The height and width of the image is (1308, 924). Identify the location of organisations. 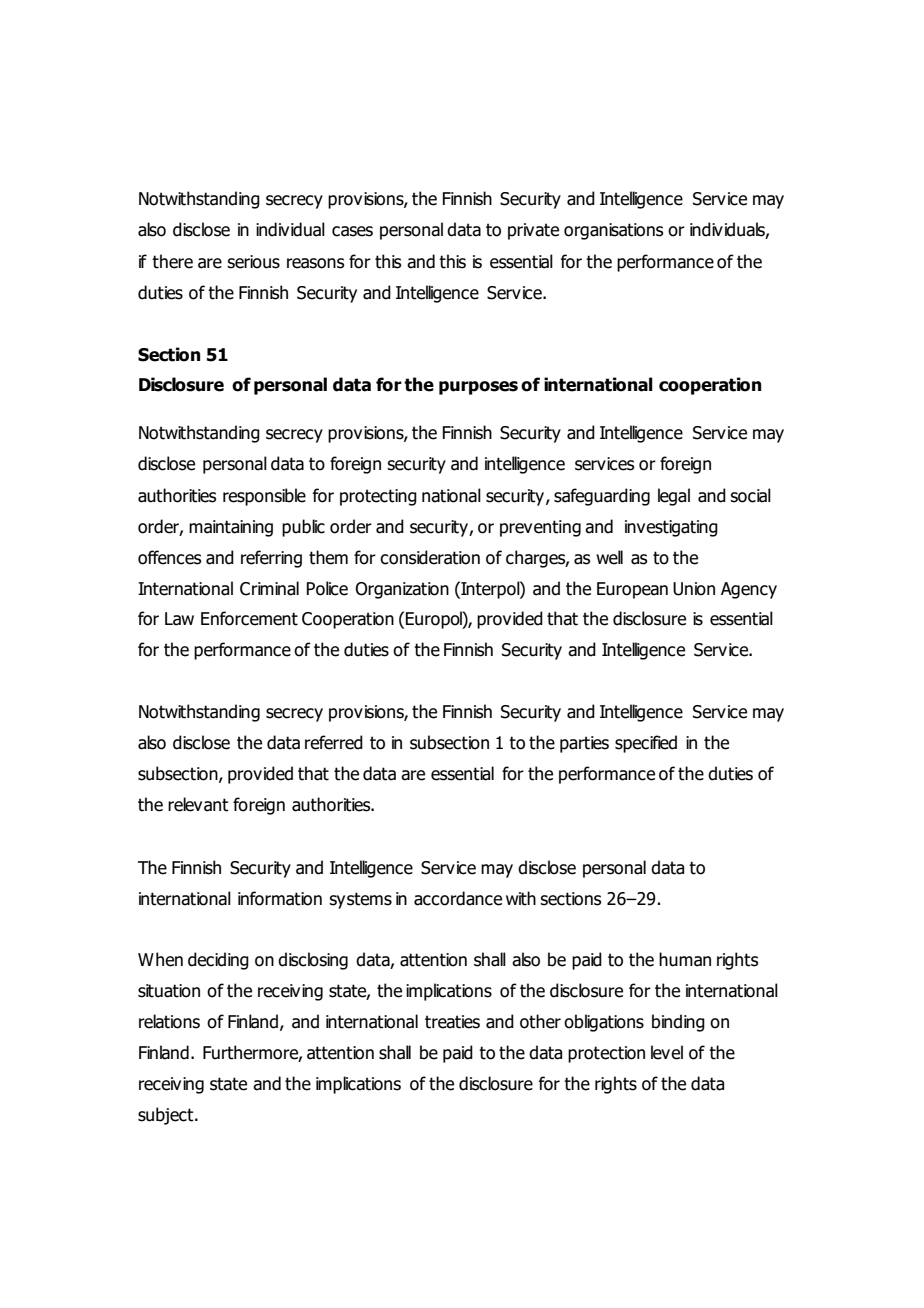
(613, 231).
